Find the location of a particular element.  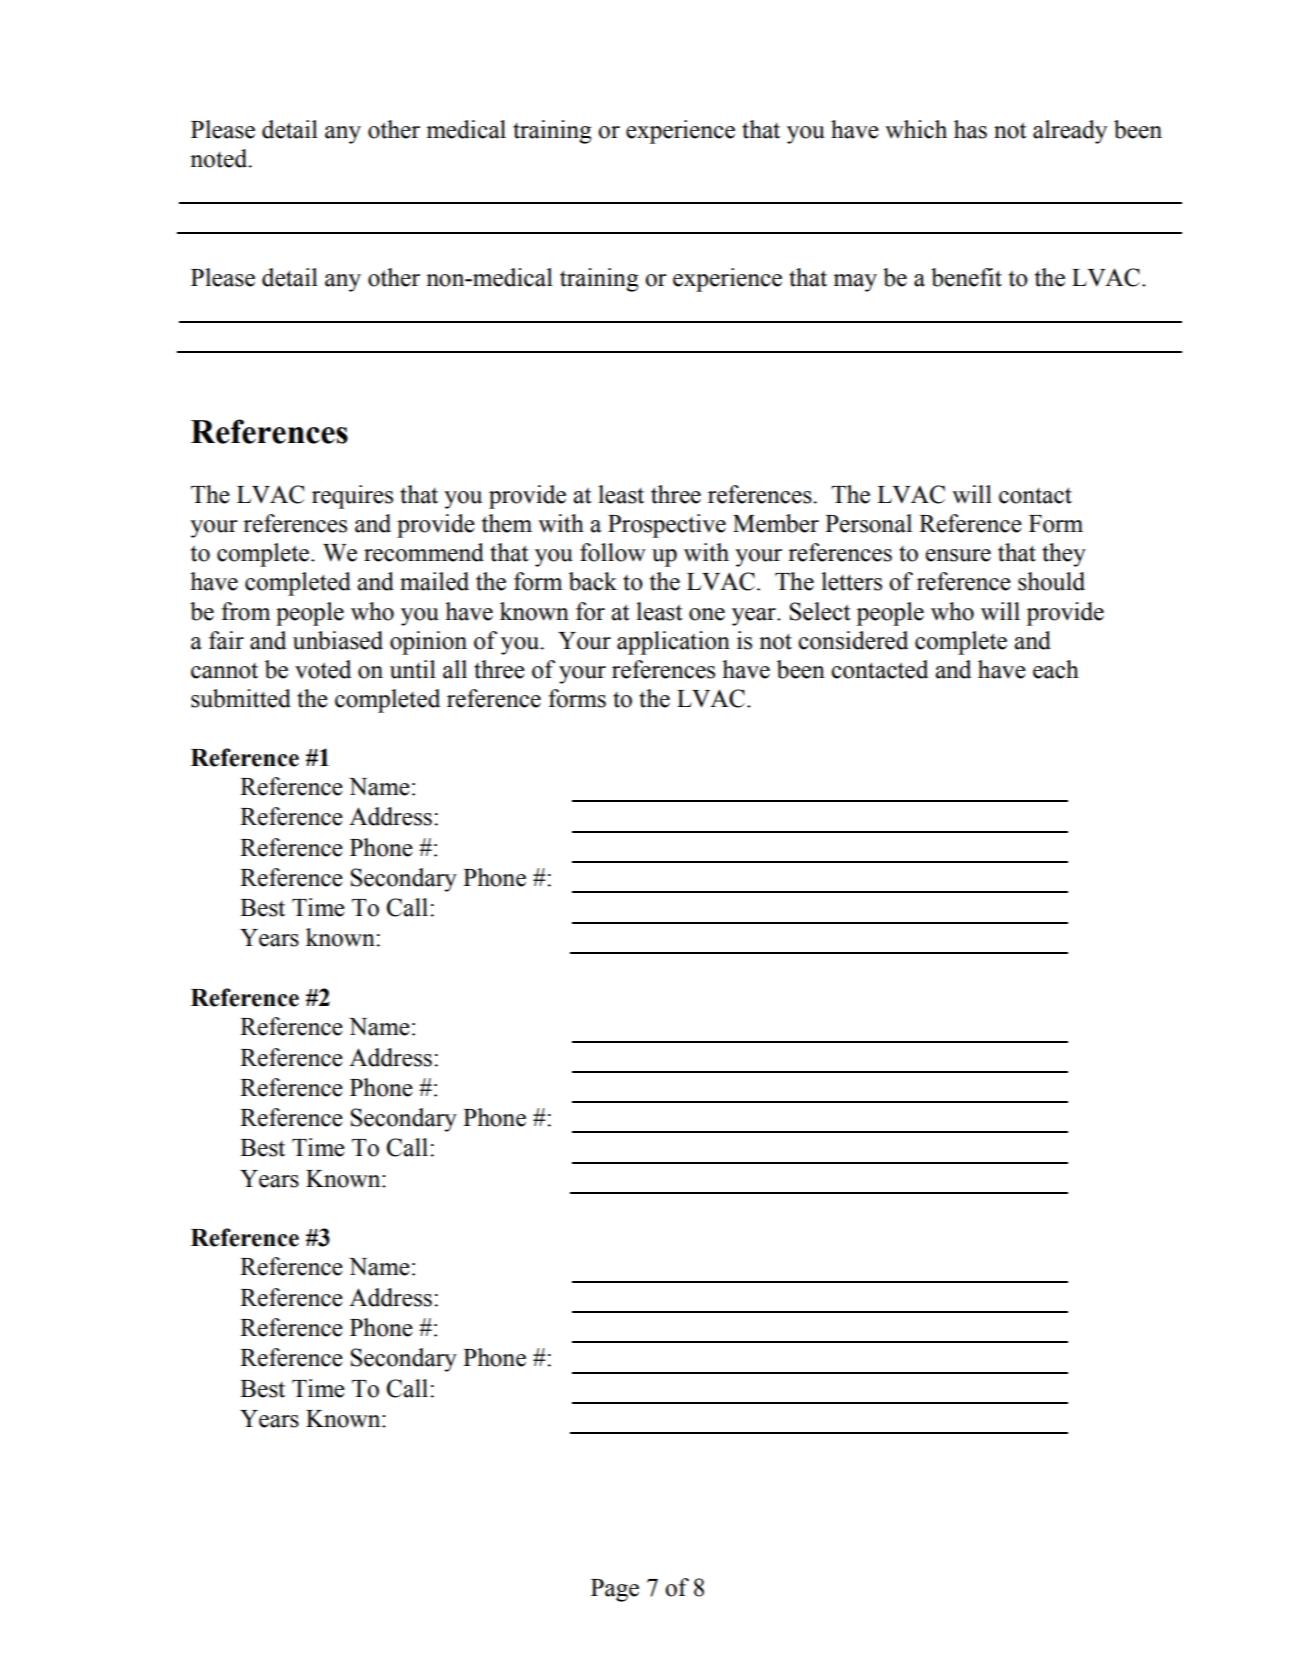

submitted is located at coordinates (241, 698).
